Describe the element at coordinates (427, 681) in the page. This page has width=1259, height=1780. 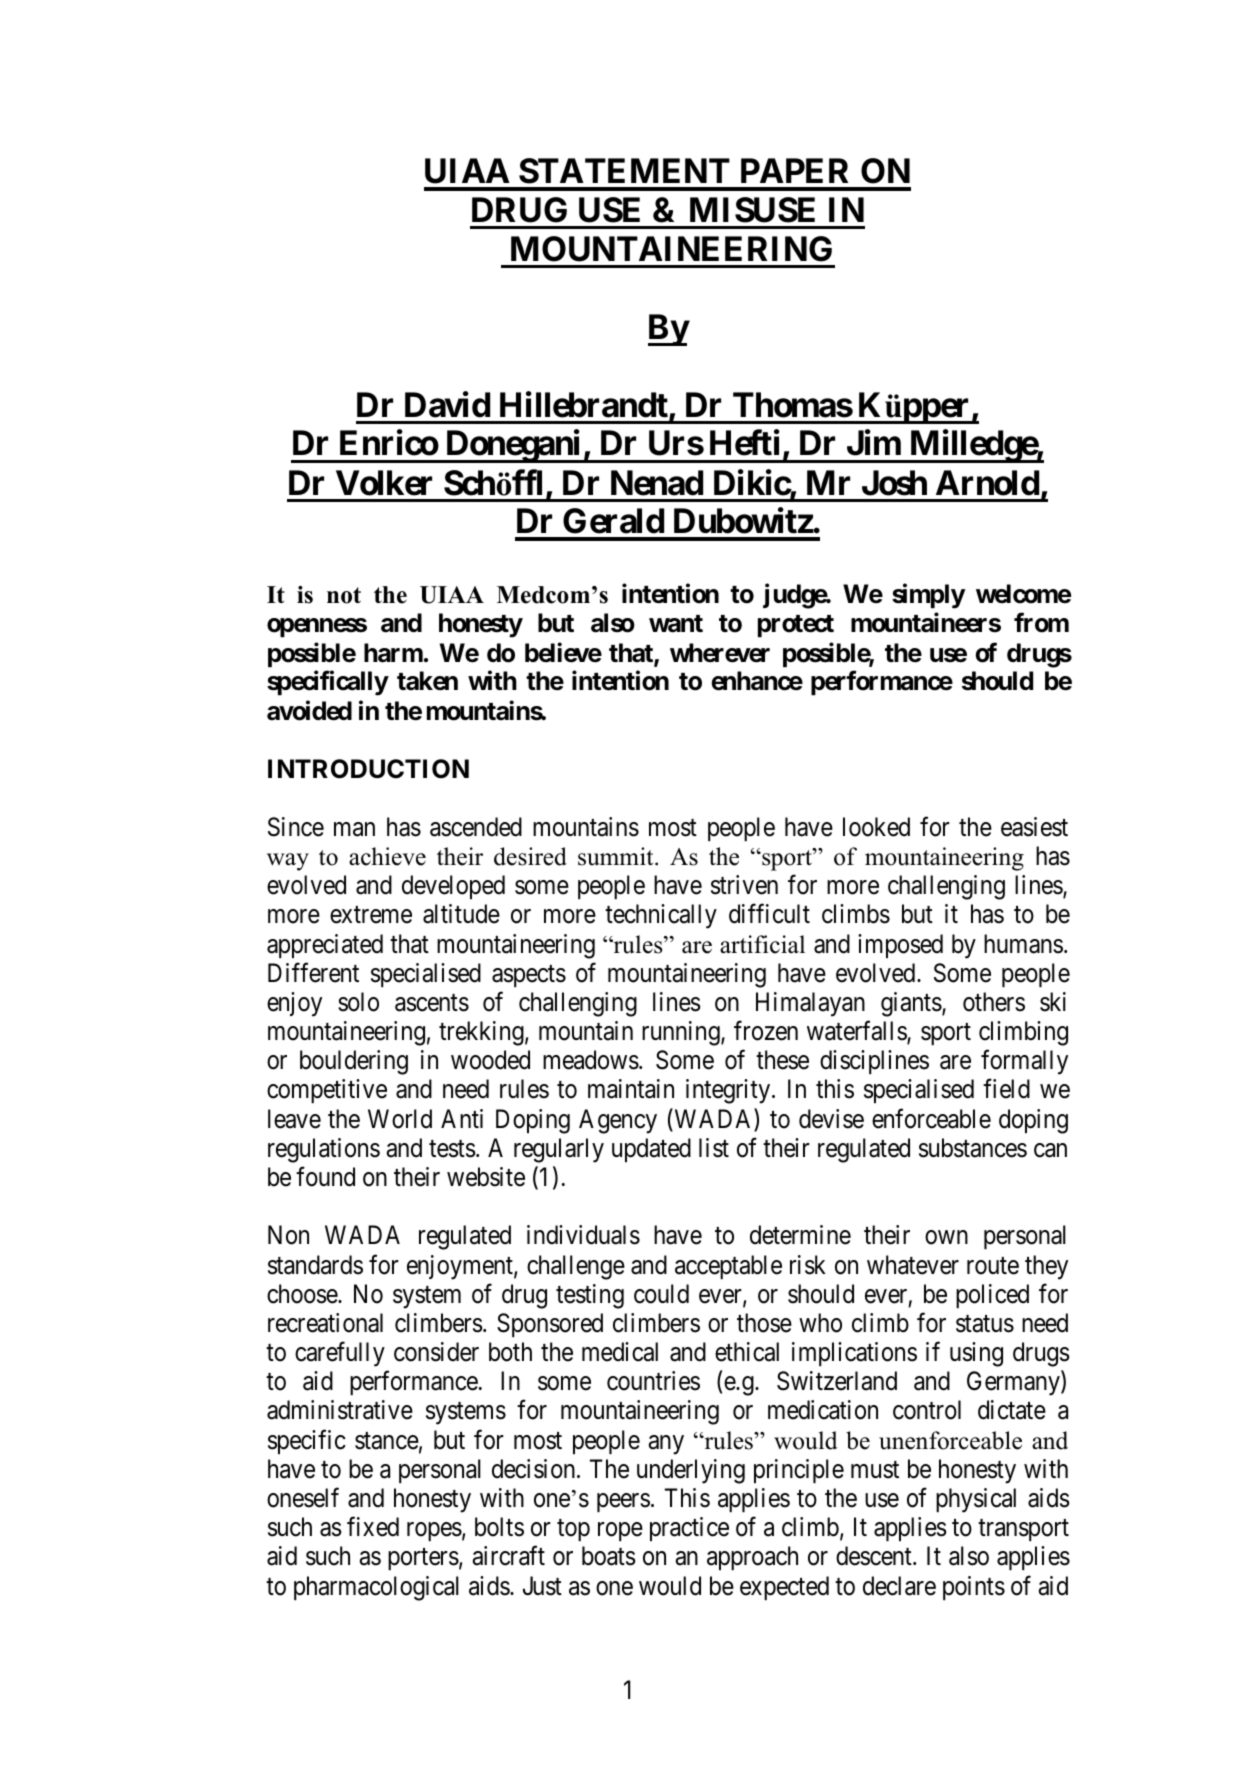
I see `taken` at that location.
